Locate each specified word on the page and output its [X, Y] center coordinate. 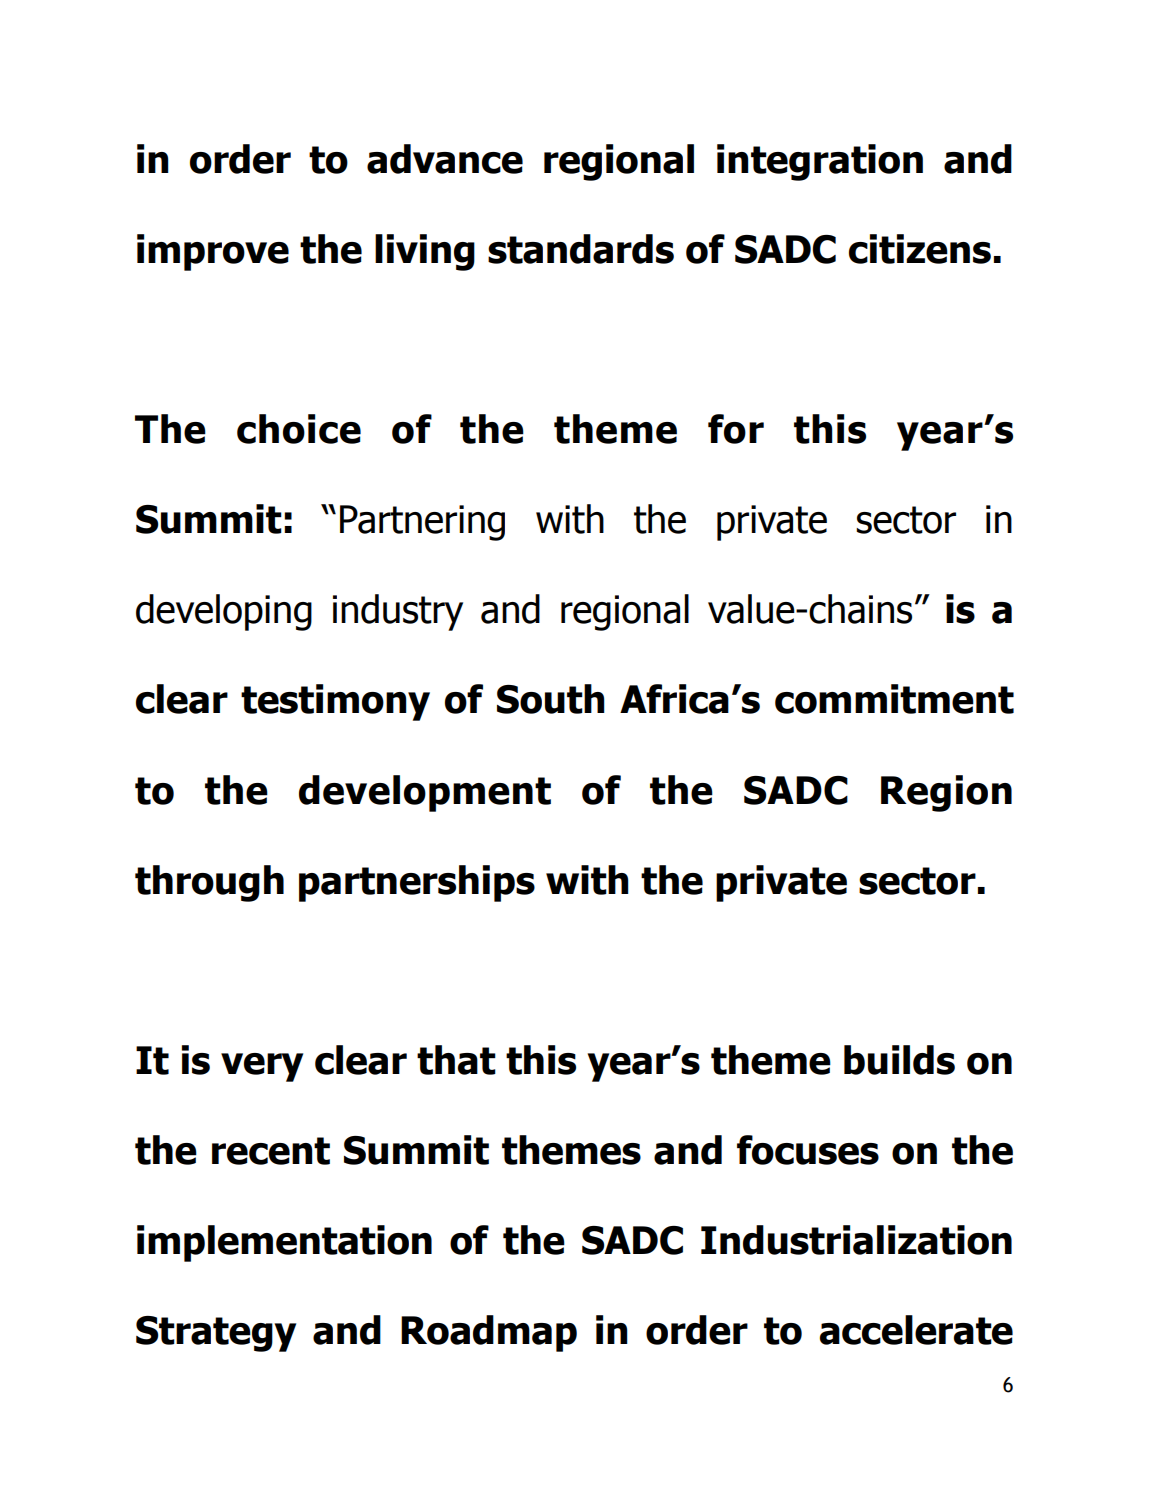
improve [213, 252]
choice [299, 429]
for [736, 429]
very [262, 1067]
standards [581, 249]
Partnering [422, 523]
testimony [335, 702]
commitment [894, 699]
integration [820, 162]
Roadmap [489, 1333]
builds [899, 1060]
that [456, 1060]
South [551, 699]
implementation [284, 1243]
